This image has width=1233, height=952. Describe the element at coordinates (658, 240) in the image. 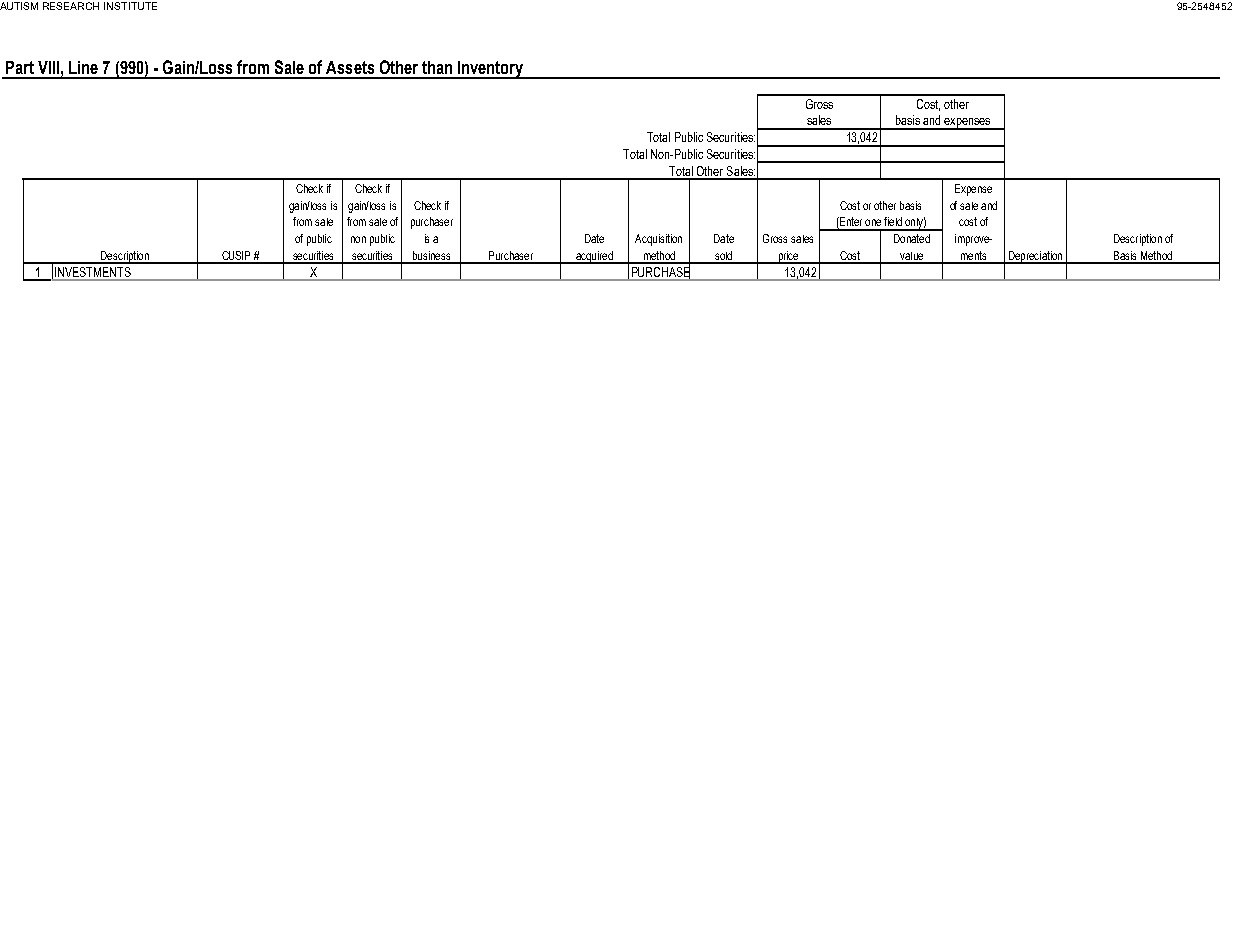

I see `Acquisition` at that location.
